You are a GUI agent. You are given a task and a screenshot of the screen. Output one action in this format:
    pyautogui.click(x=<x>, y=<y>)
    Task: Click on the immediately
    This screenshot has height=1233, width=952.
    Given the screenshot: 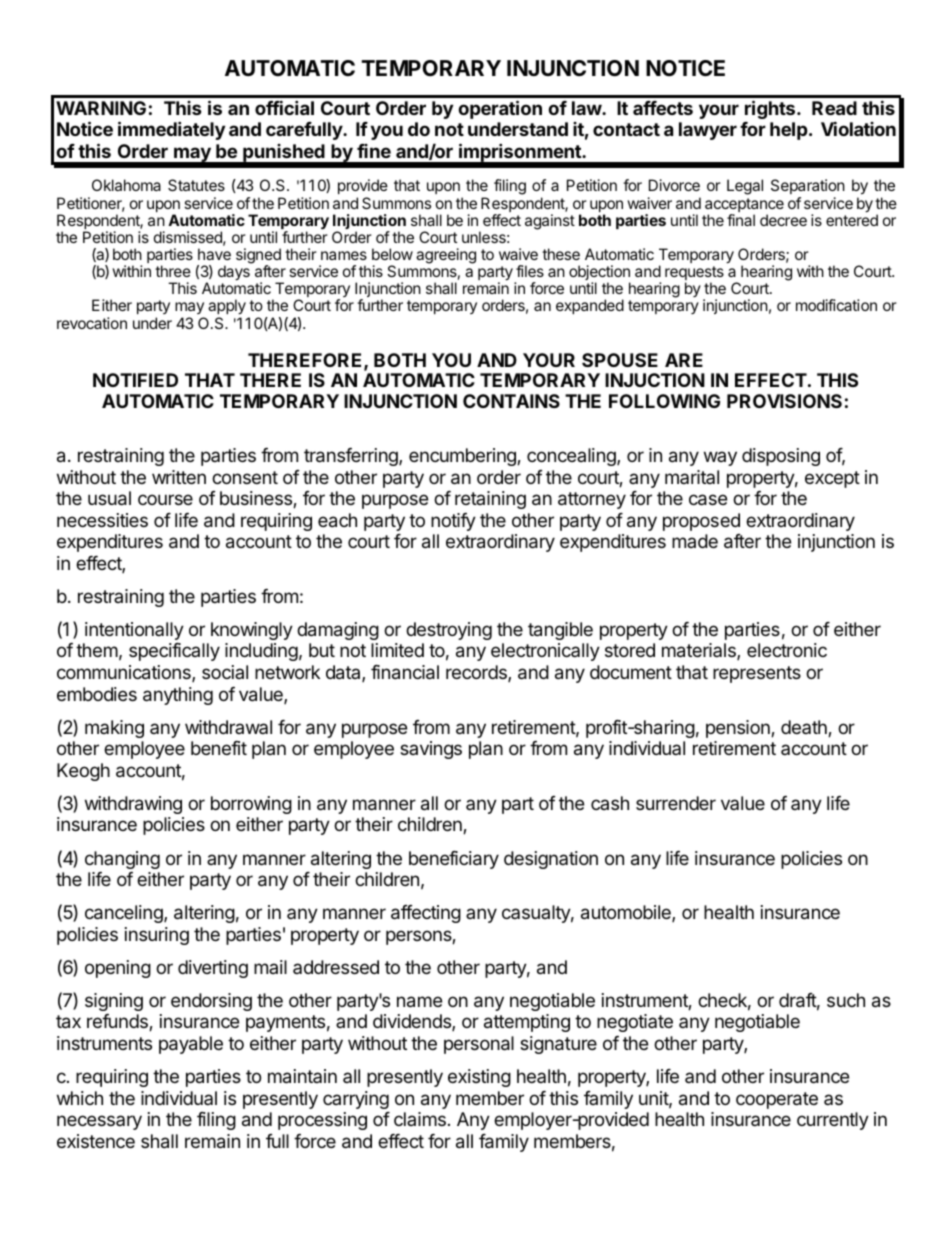 What is the action you would take?
    pyautogui.click(x=171, y=130)
